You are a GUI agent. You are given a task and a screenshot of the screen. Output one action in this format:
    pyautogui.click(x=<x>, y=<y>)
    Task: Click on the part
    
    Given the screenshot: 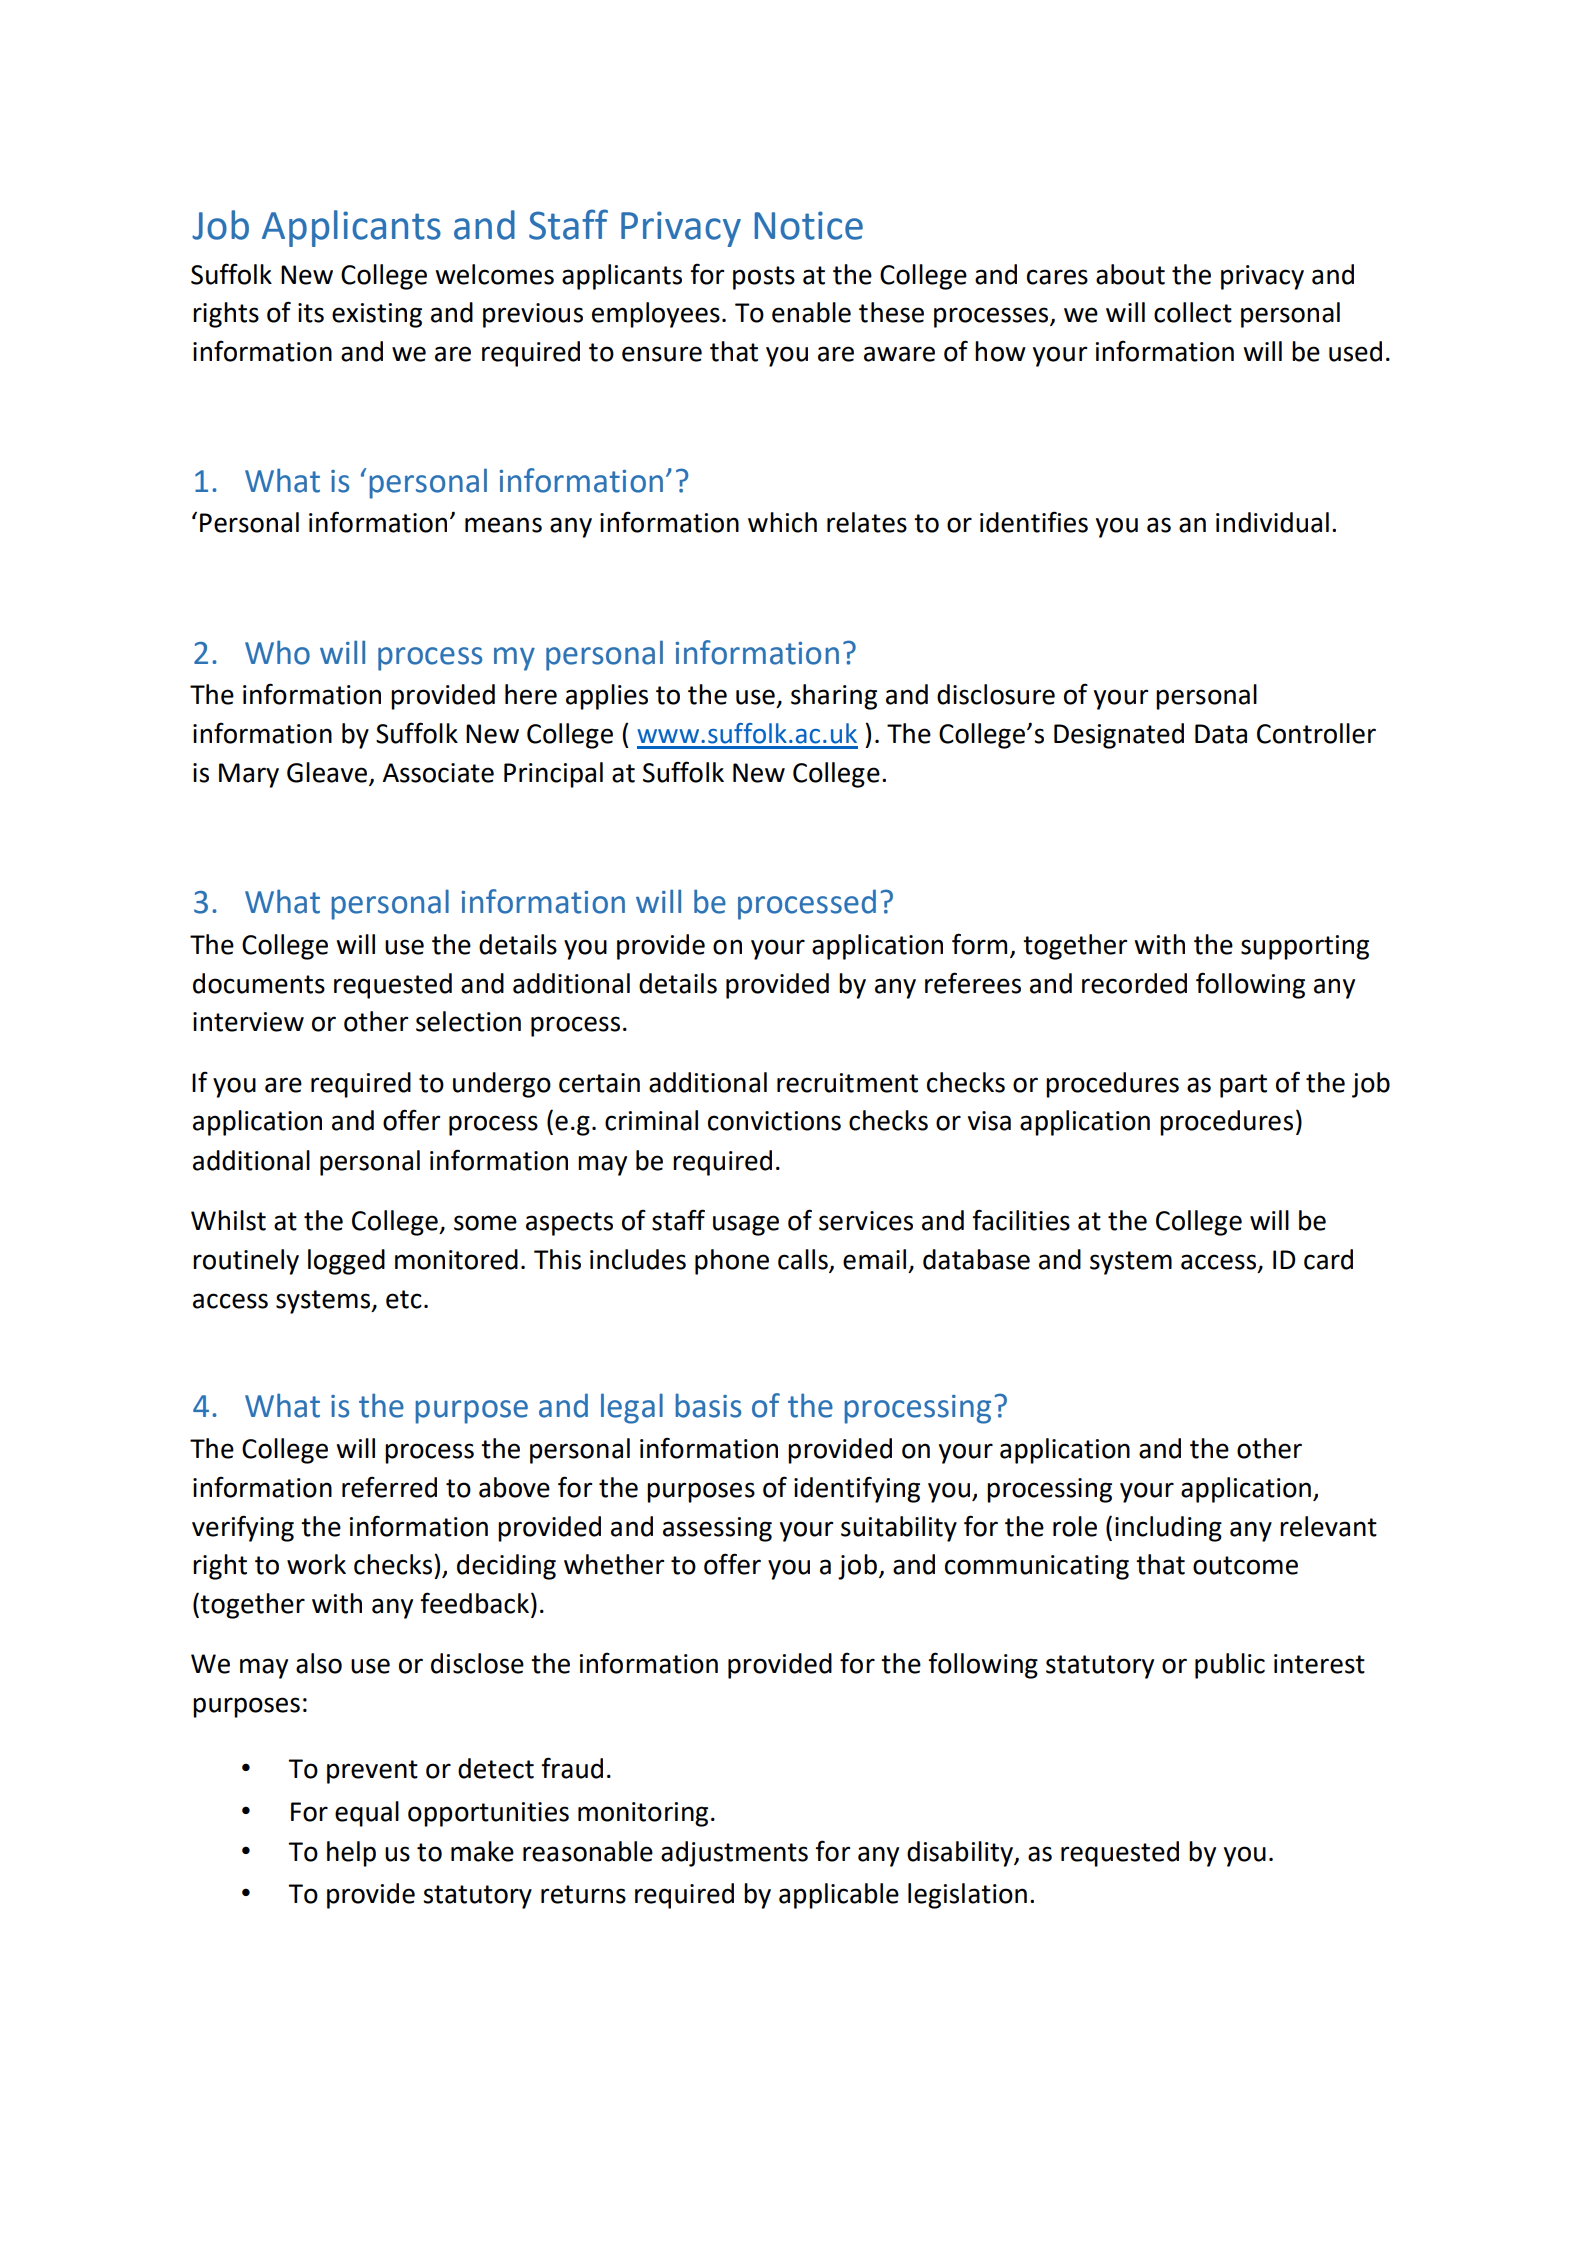 What is the action you would take?
    pyautogui.click(x=1243, y=1086)
